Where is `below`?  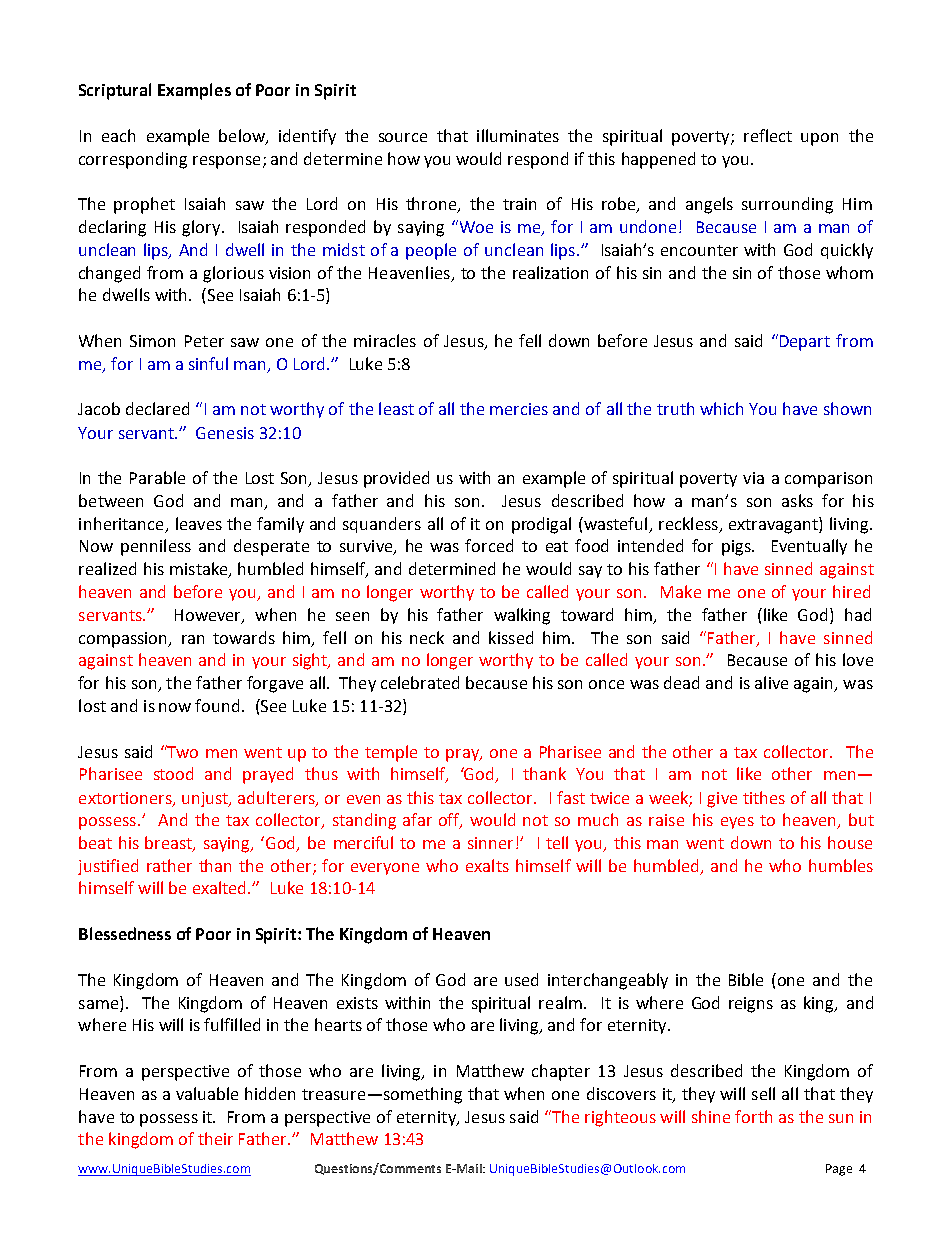 below is located at coordinates (243, 136).
